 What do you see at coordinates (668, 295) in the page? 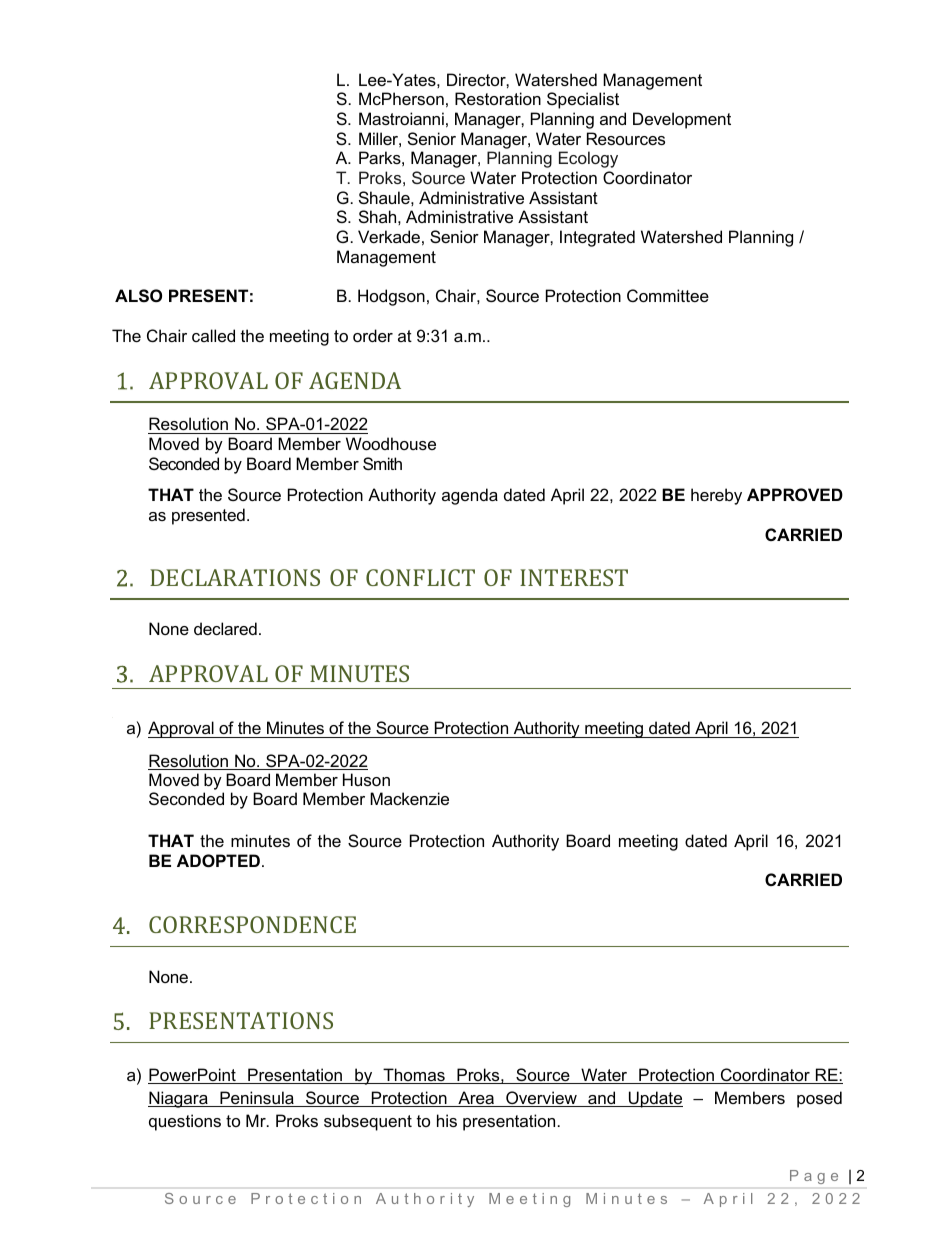
I see `Committee` at bounding box center [668, 295].
